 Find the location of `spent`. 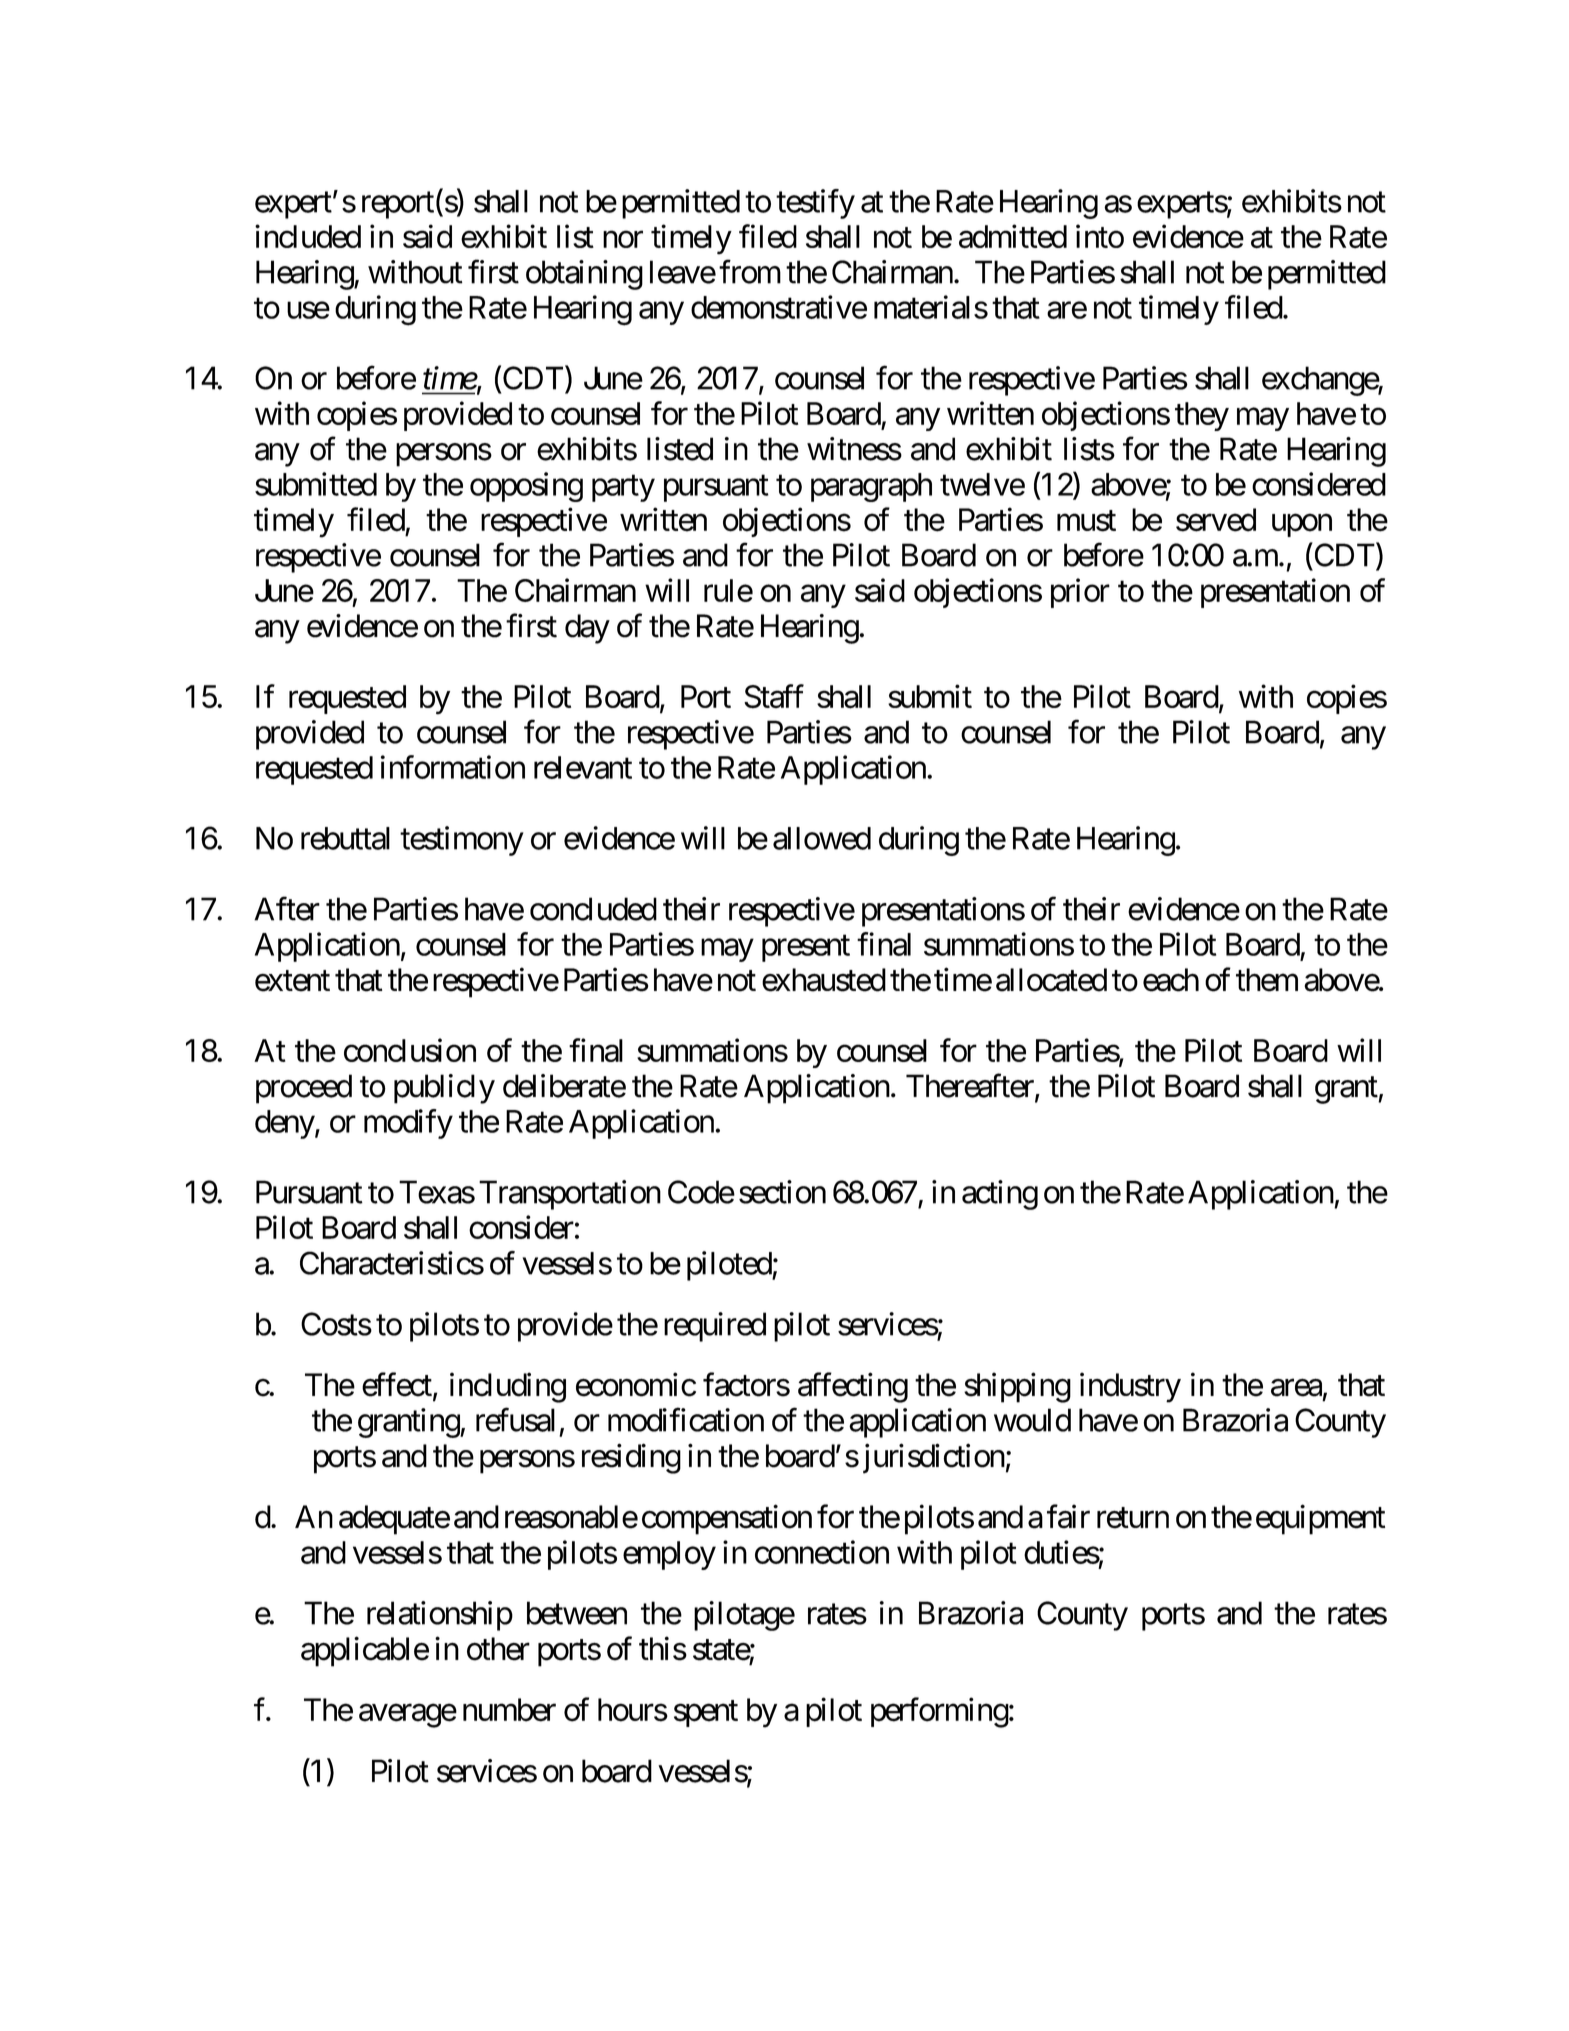

spent is located at coordinates (706, 1714).
